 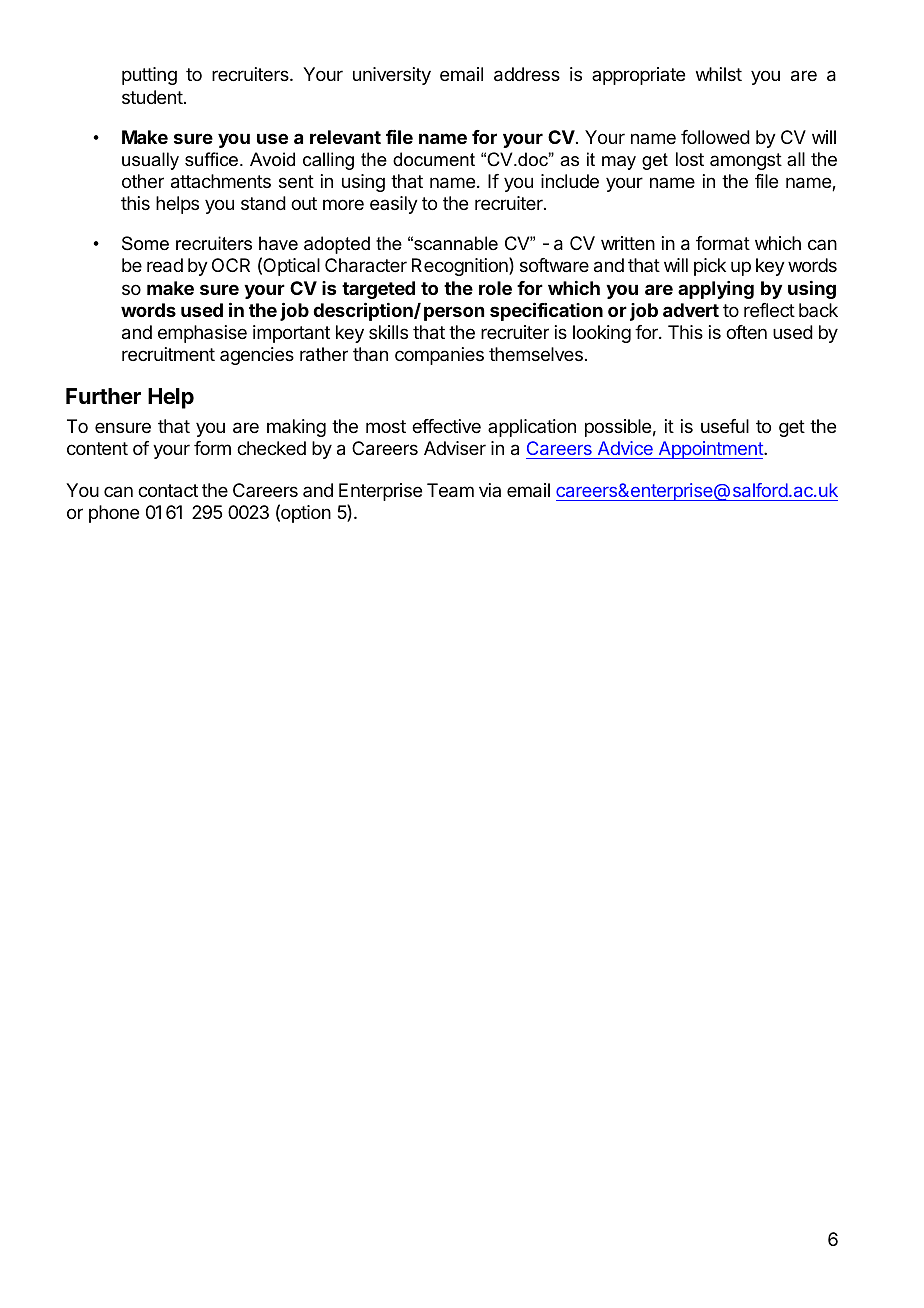 What do you see at coordinates (168, 490) in the image?
I see `contact` at bounding box center [168, 490].
